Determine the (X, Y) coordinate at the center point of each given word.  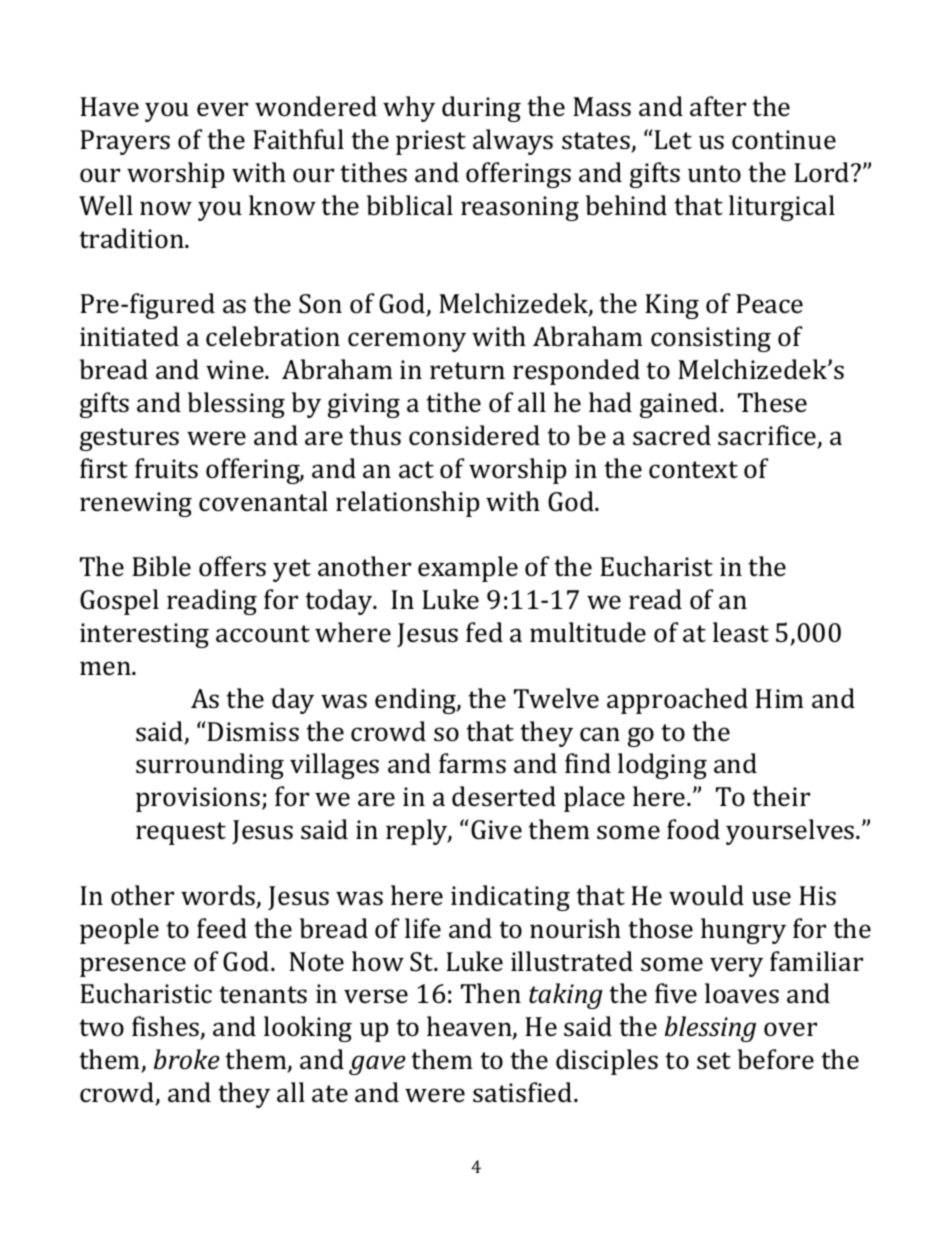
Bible (161, 566)
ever (222, 109)
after (718, 106)
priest (431, 142)
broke (187, 1059)
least (741, 632)
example (468, 569)
